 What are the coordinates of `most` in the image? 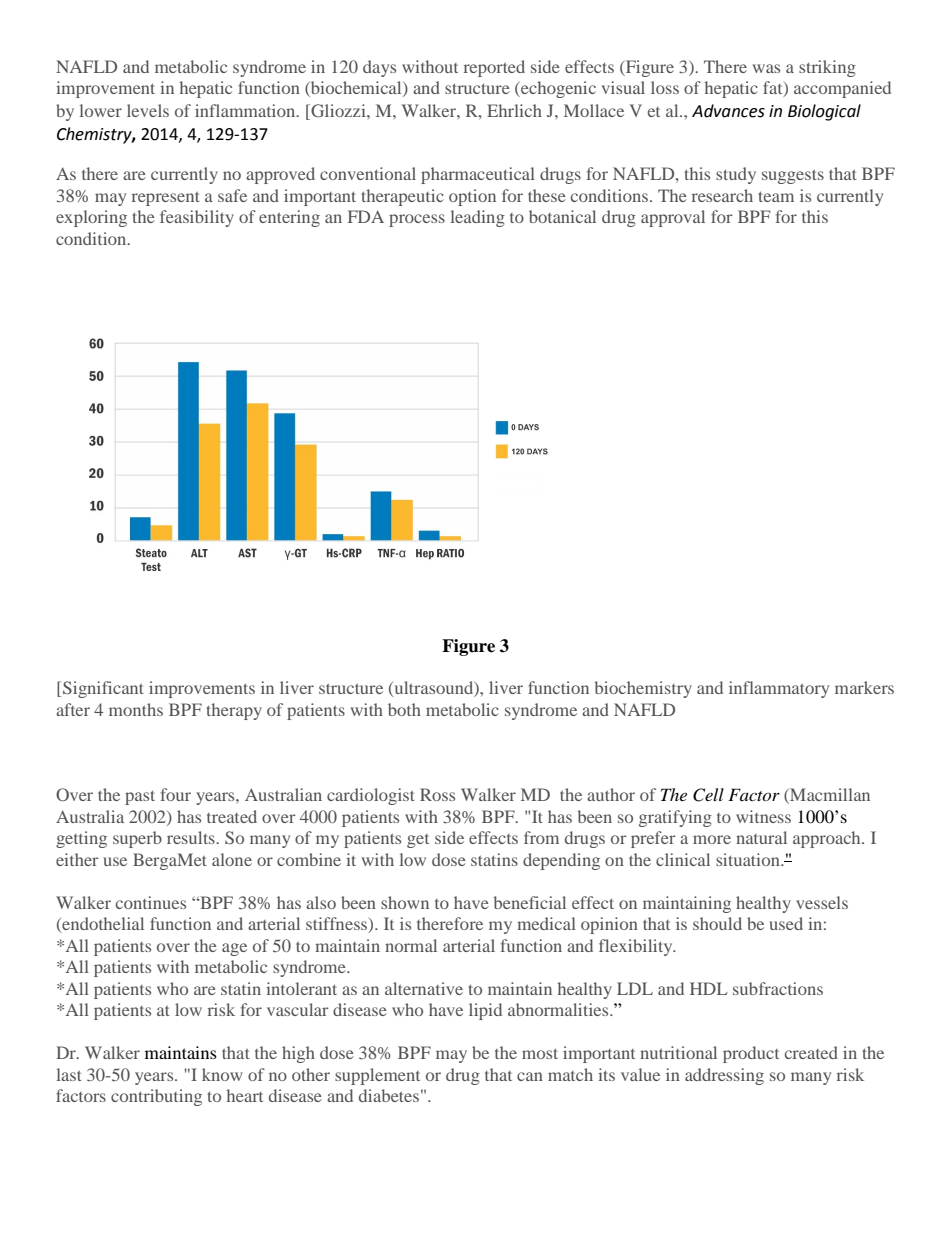 It's located at (540, 1053).
